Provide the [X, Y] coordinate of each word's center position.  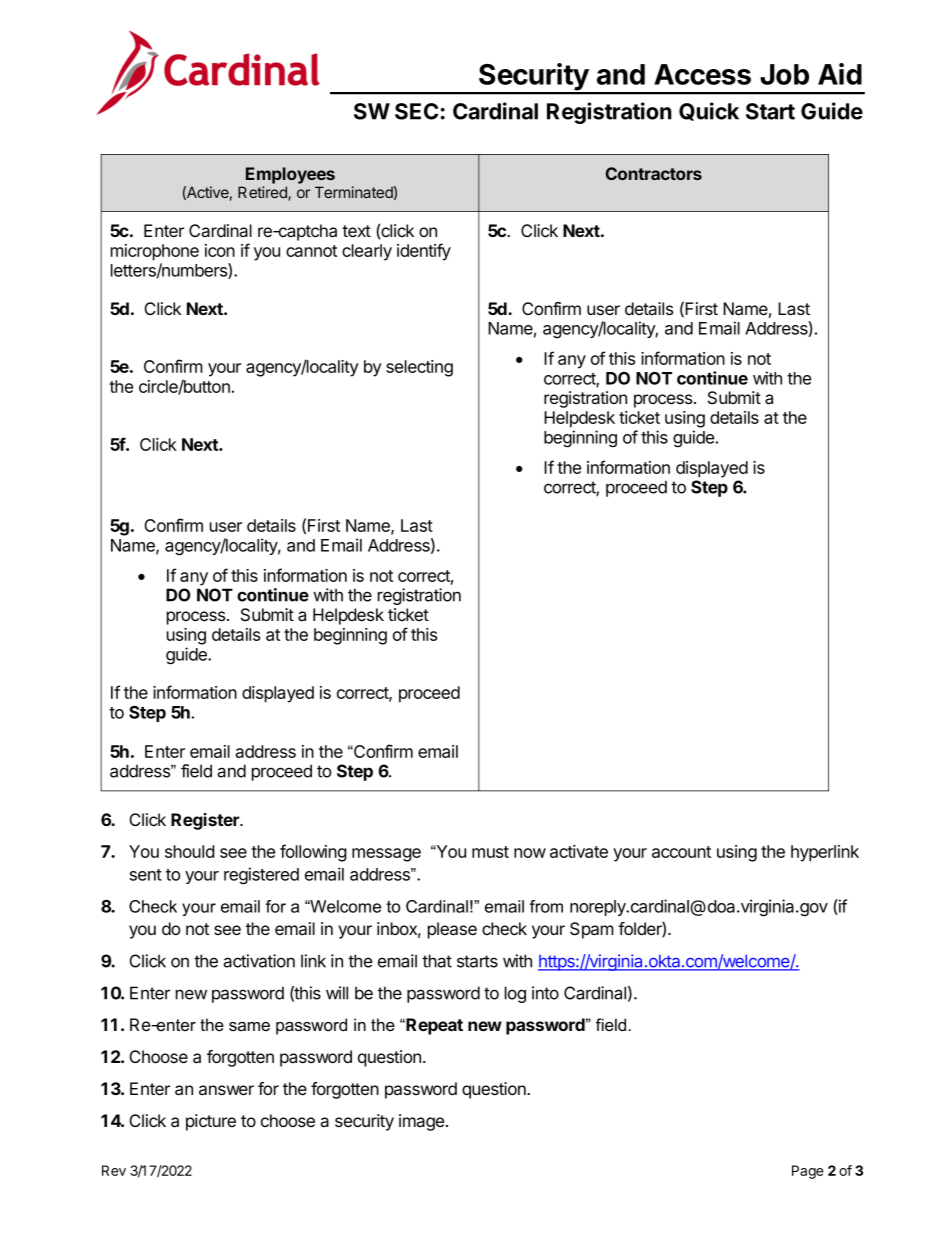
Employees [290, 175]
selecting [419, 368]
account [681, 852]
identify [424, 252]
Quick [709, 111]
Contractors [654, 173]
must [490, 852]
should [189, 851]
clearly [367, 252]
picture [211, 1122]
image [423, 1122]
